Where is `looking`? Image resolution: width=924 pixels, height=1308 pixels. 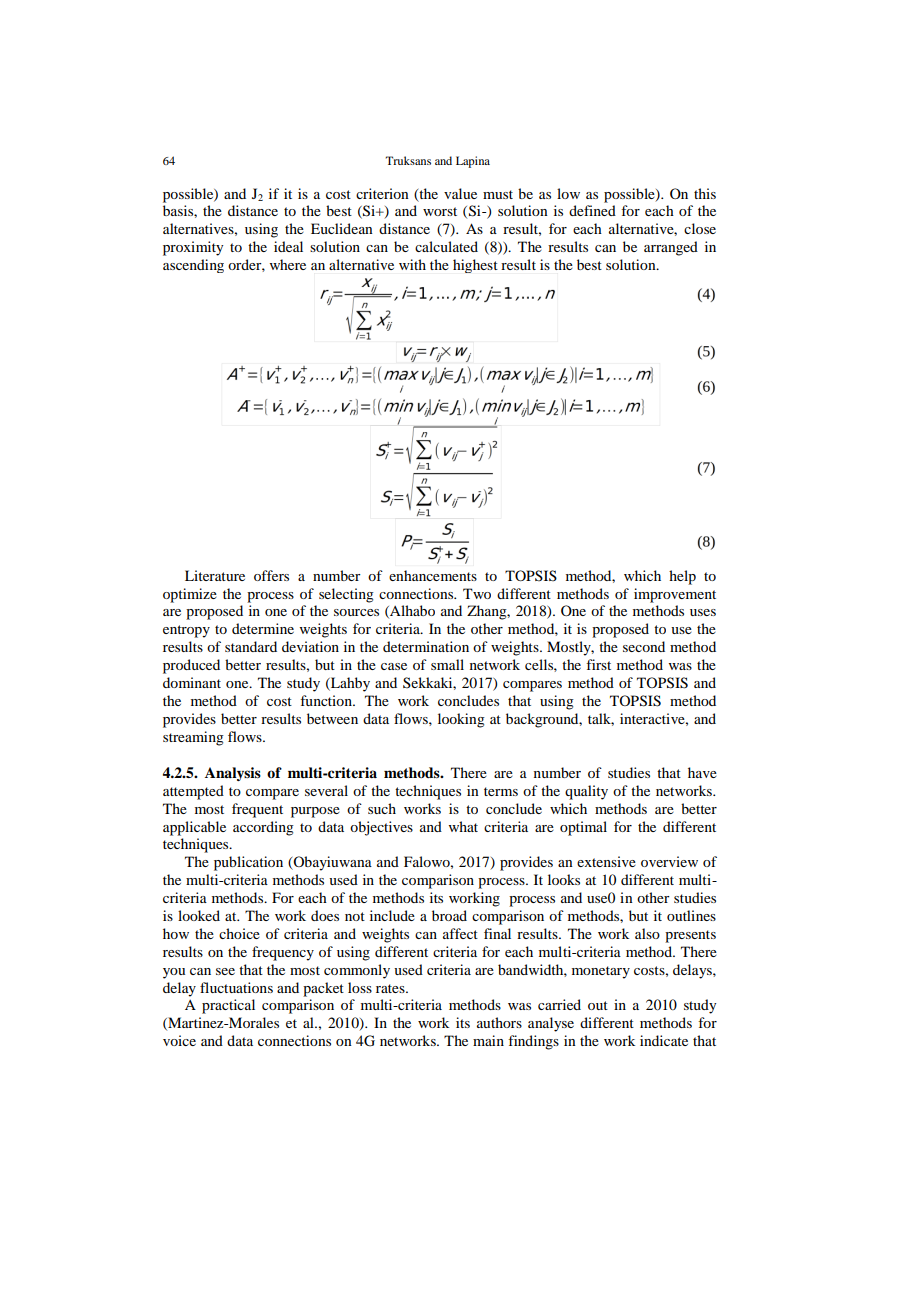 looking is located at coordinates (461, 720).
